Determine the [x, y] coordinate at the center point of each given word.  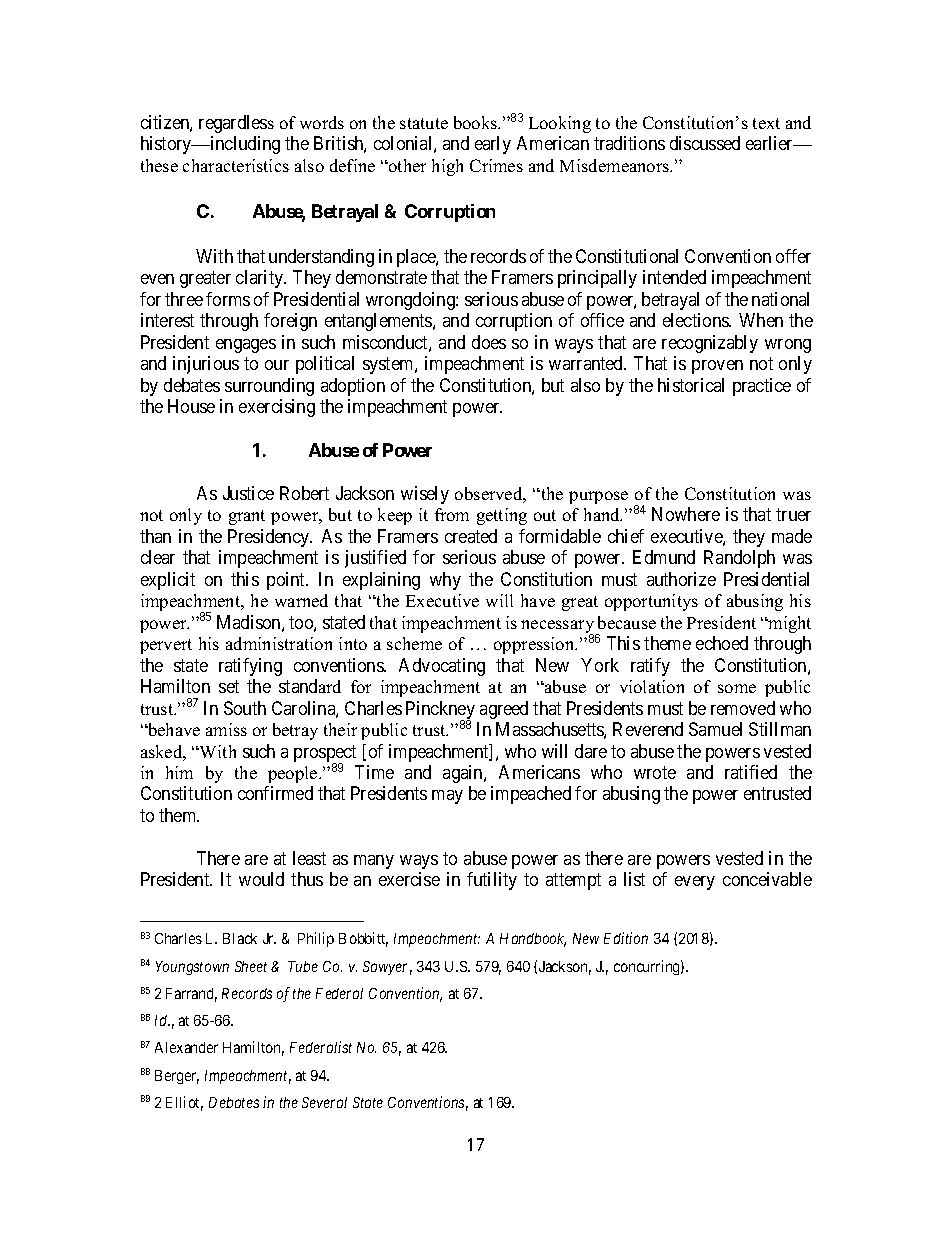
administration [279, 643]
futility [492, 881]
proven [717, 367]
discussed [705, 143]
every [695, 883]
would [261, 879]
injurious [206, 365]
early [493, 145]
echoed [722, 643]
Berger [177, 1077]
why [445, 581]
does [489, 342]
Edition [626, 938]
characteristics [236, 165]
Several [324, 1102]
